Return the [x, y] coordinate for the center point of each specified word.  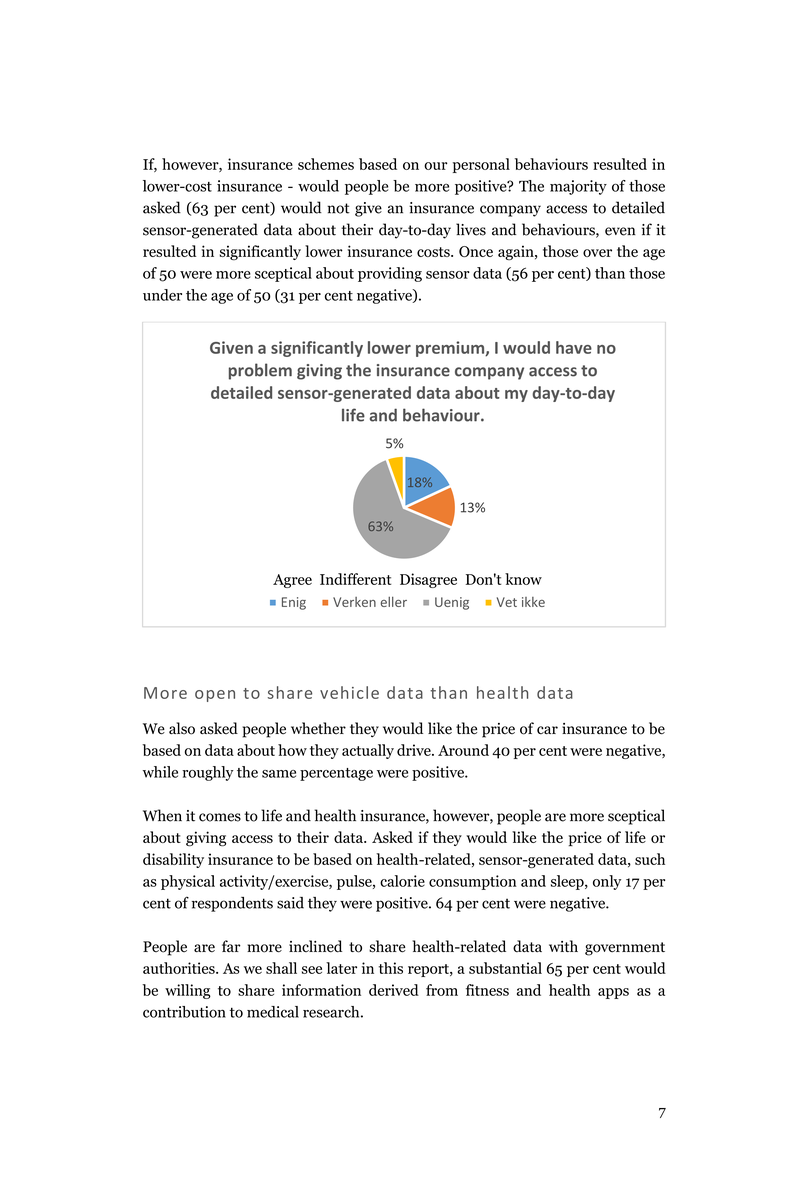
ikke [533, 602]
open [215, 696]
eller [394, 602]
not [338, 208]
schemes [326, 164]
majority [578, 187]
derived [394, 990]
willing [188, 991]
